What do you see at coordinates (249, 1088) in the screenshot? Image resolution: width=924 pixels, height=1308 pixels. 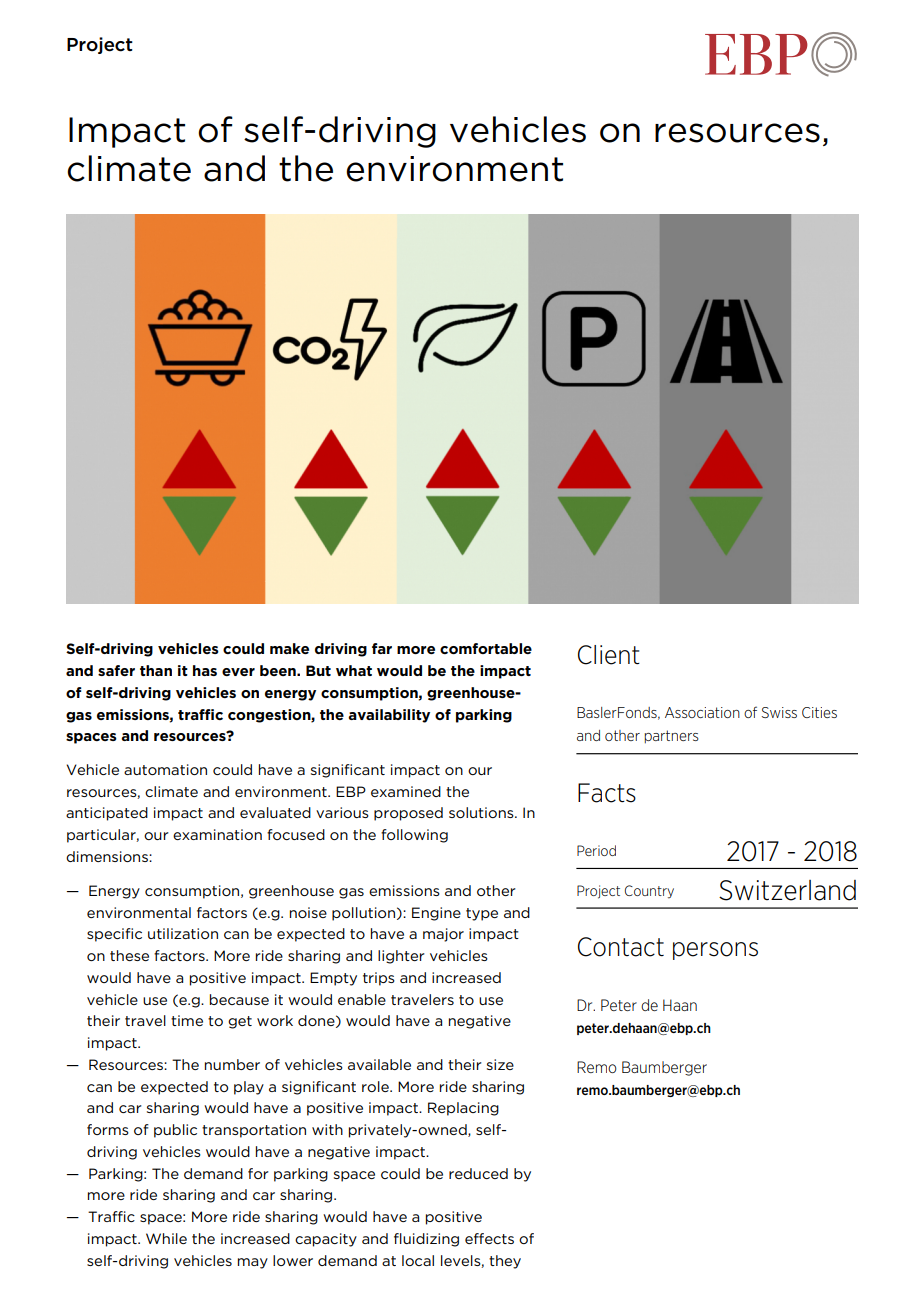 I see `play` at bounding box center [249, 1088].
